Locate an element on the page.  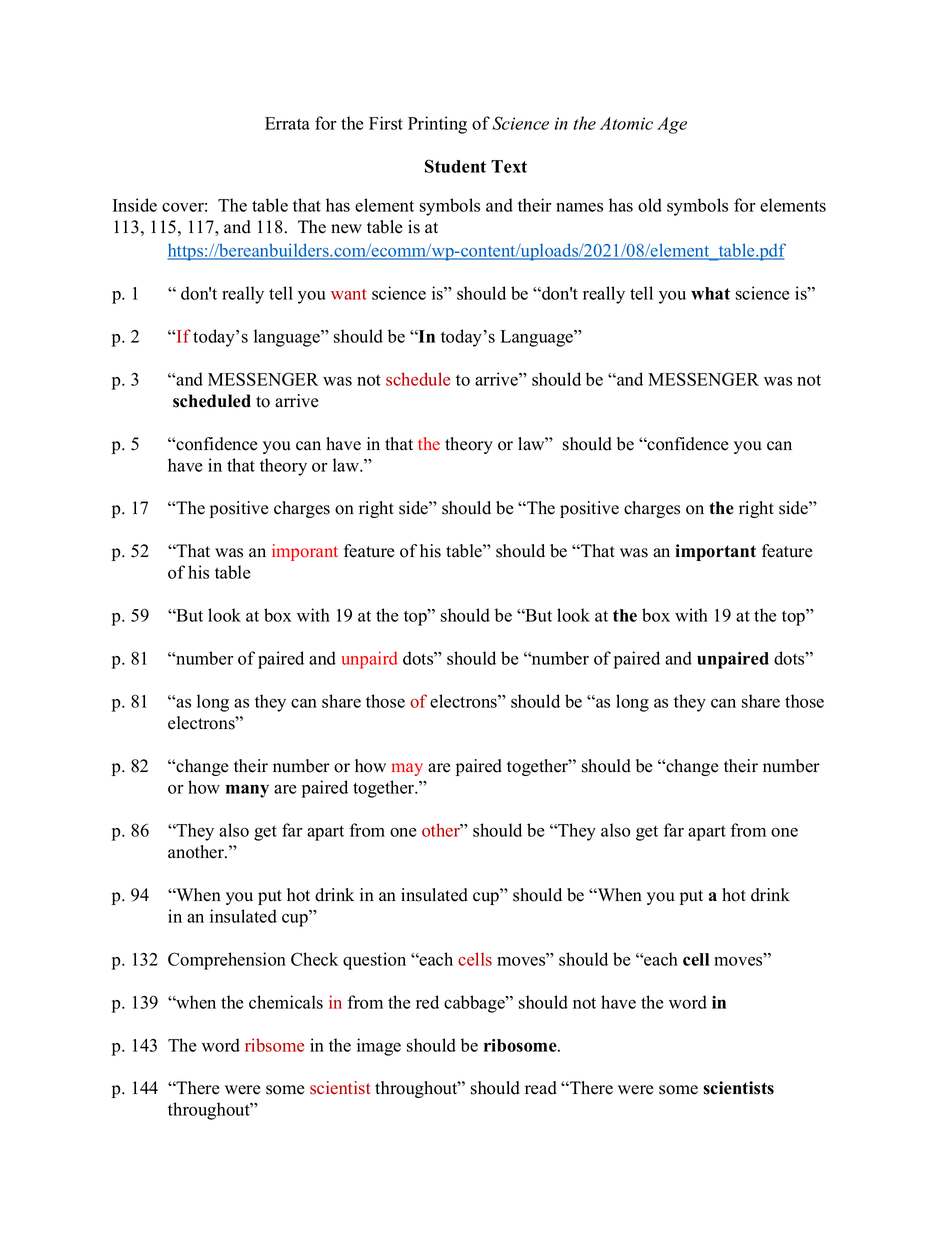
old is located at coordinates (650, 205).
